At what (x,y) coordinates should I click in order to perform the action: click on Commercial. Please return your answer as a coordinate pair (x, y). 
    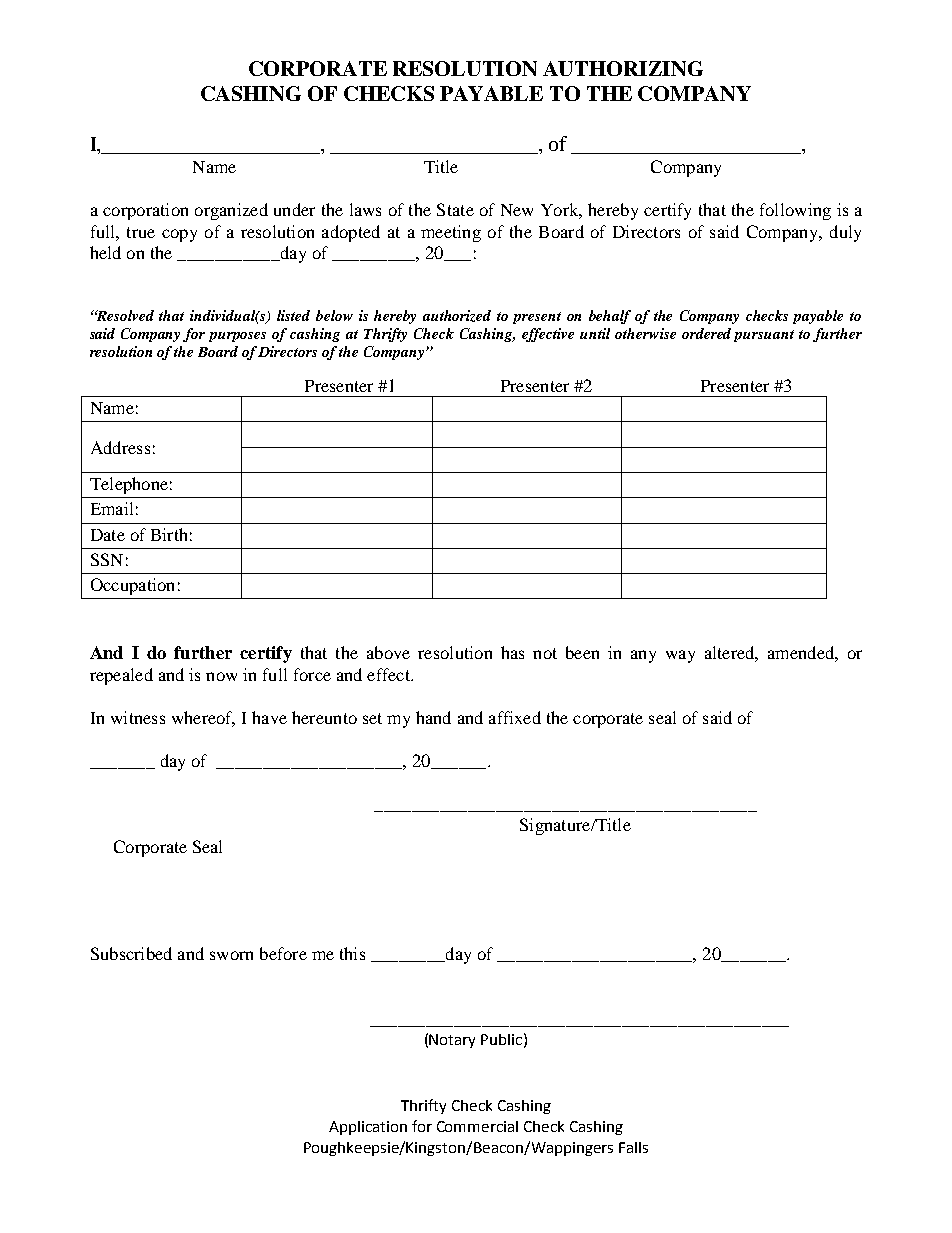
    Looking at the image, I should click on (477, 1126).
